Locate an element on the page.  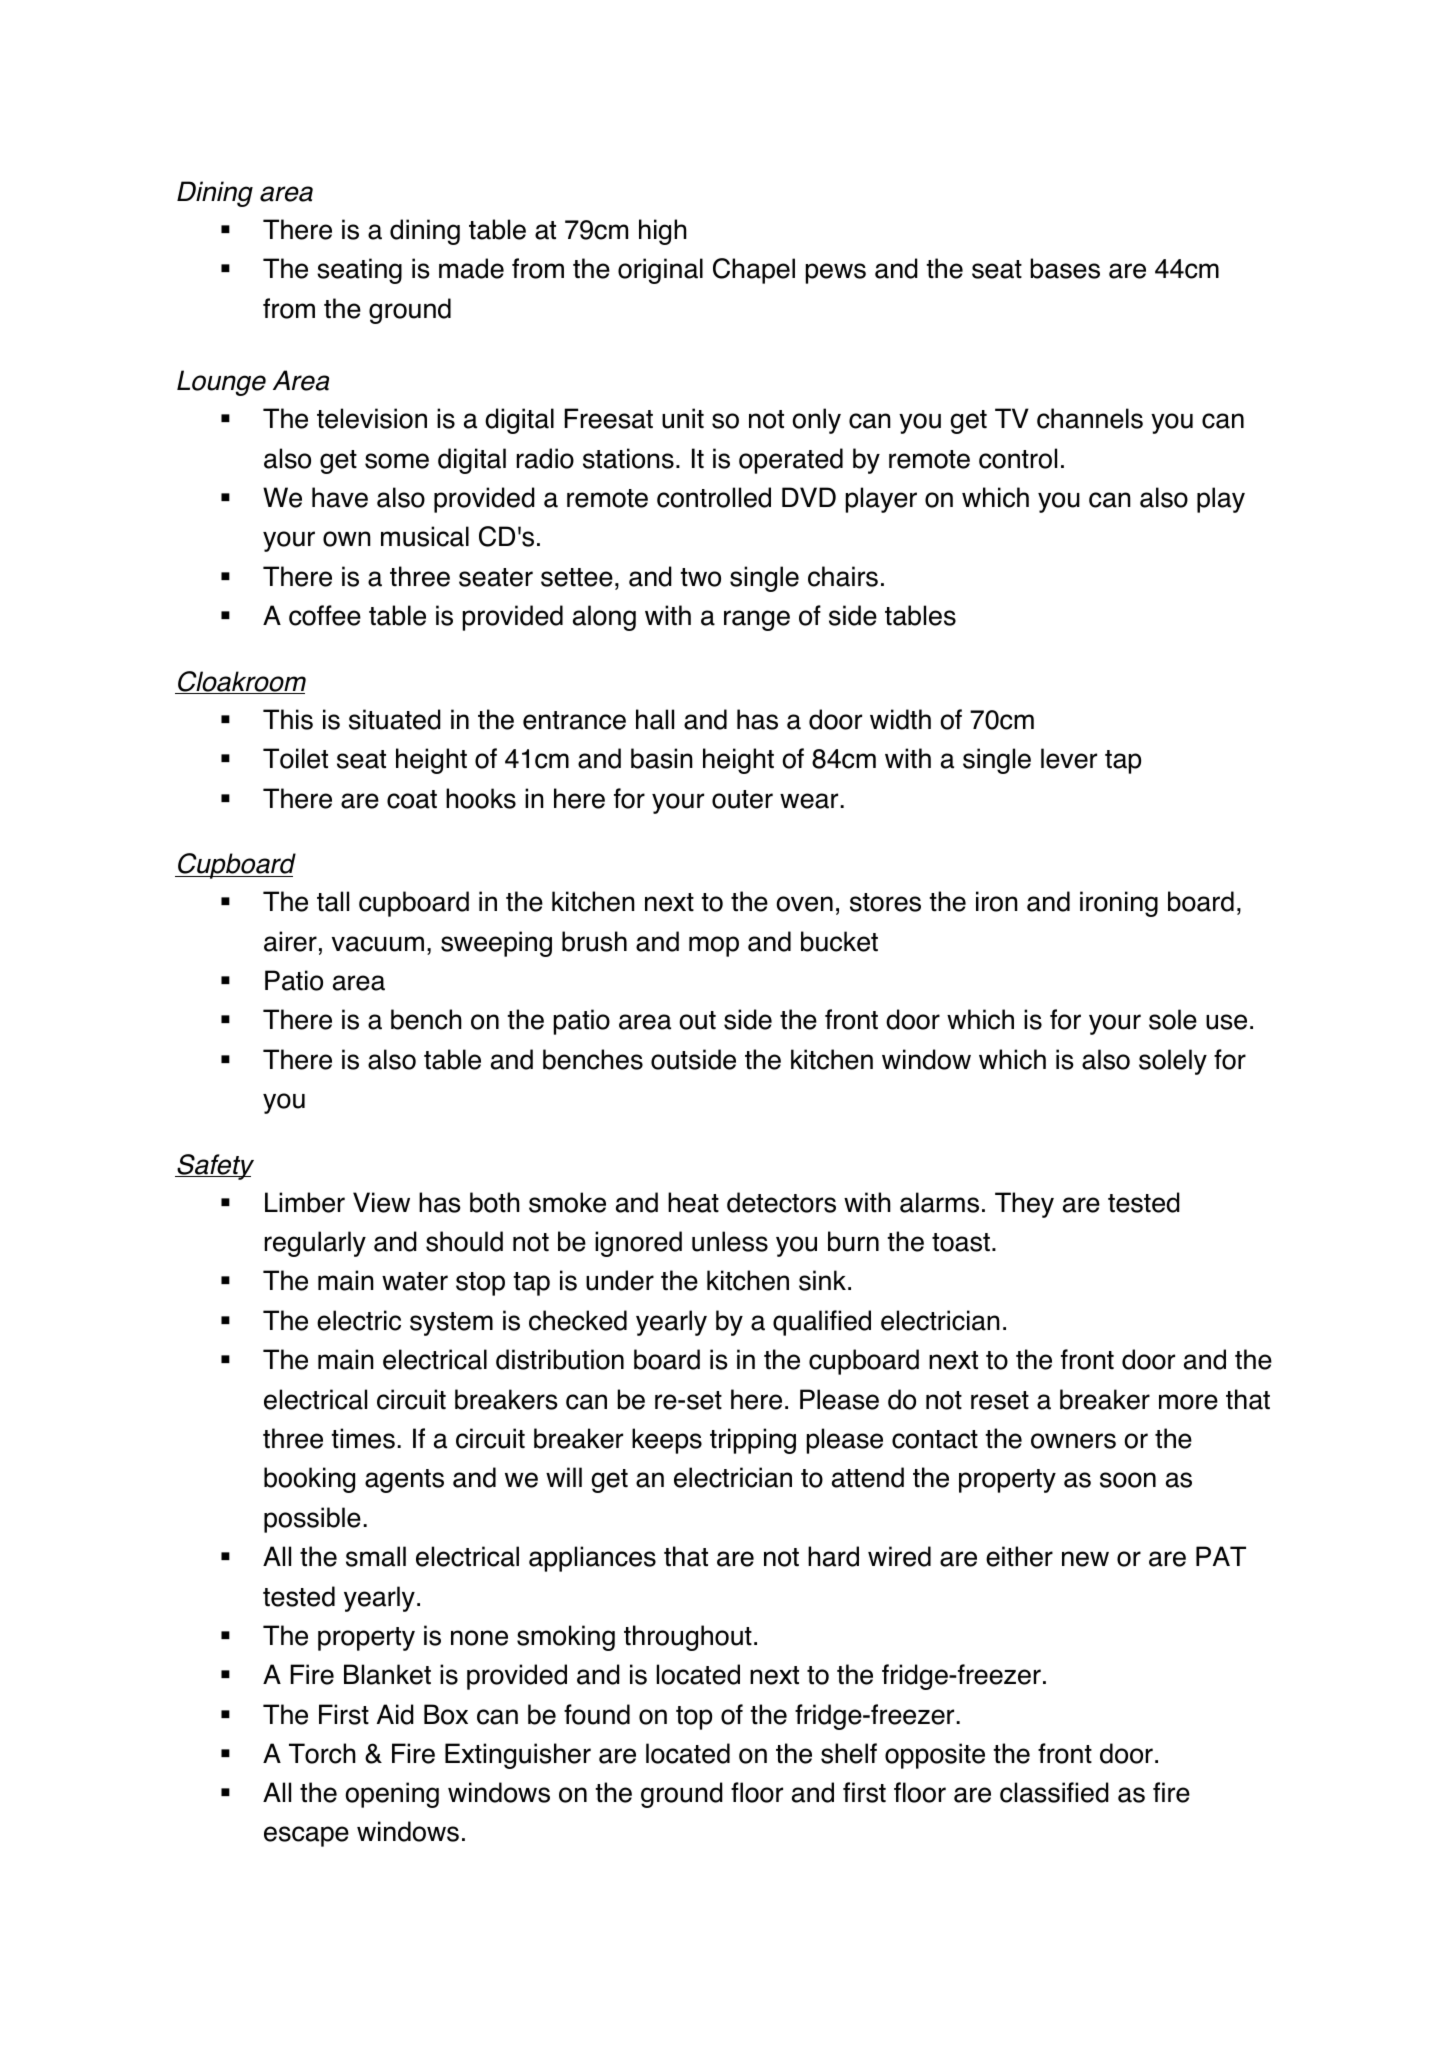
bases is located at coordinates (1065, 268).
